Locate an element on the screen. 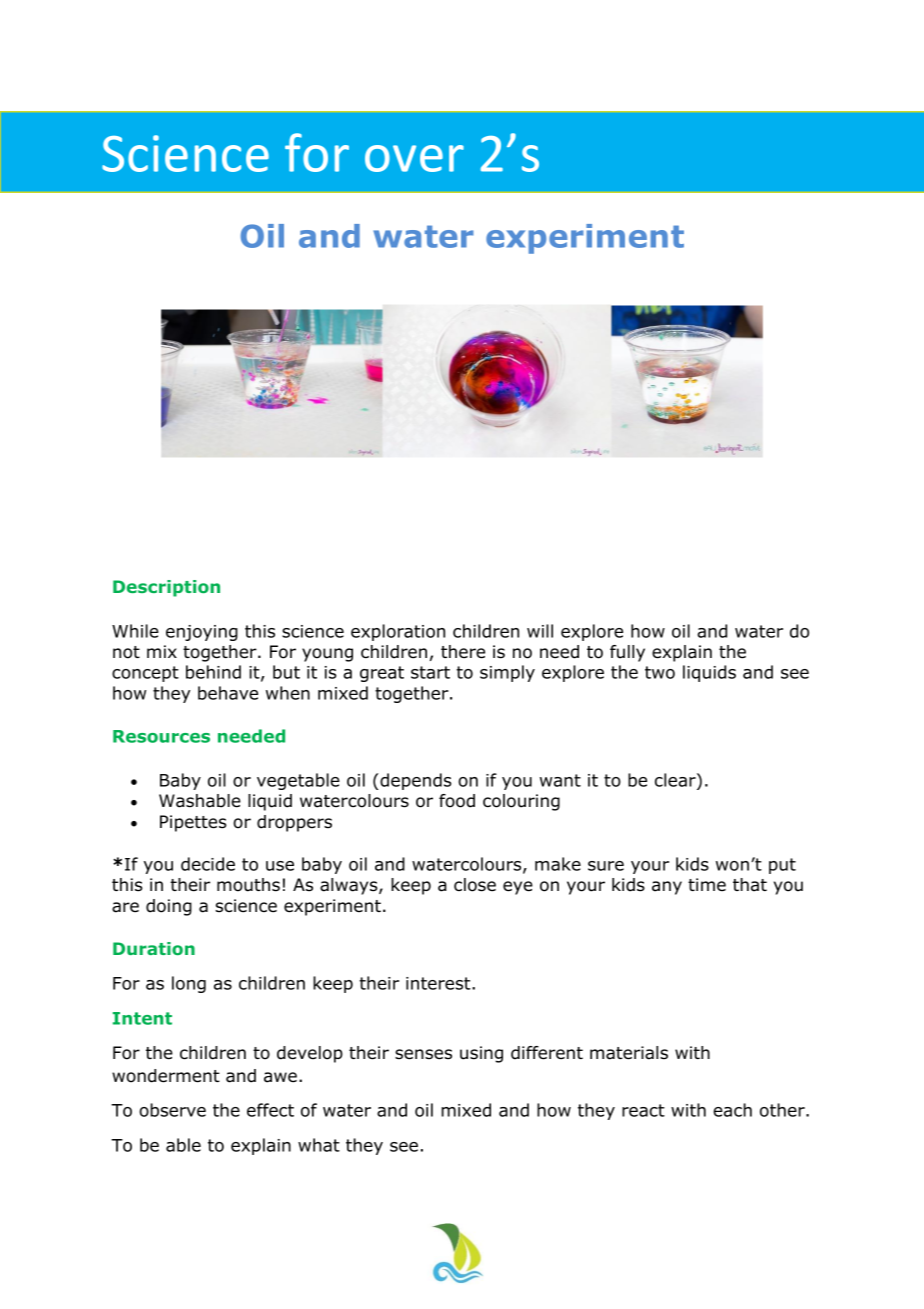 The image size is (924, 1309). using is located at coordinates (481, 1054).
